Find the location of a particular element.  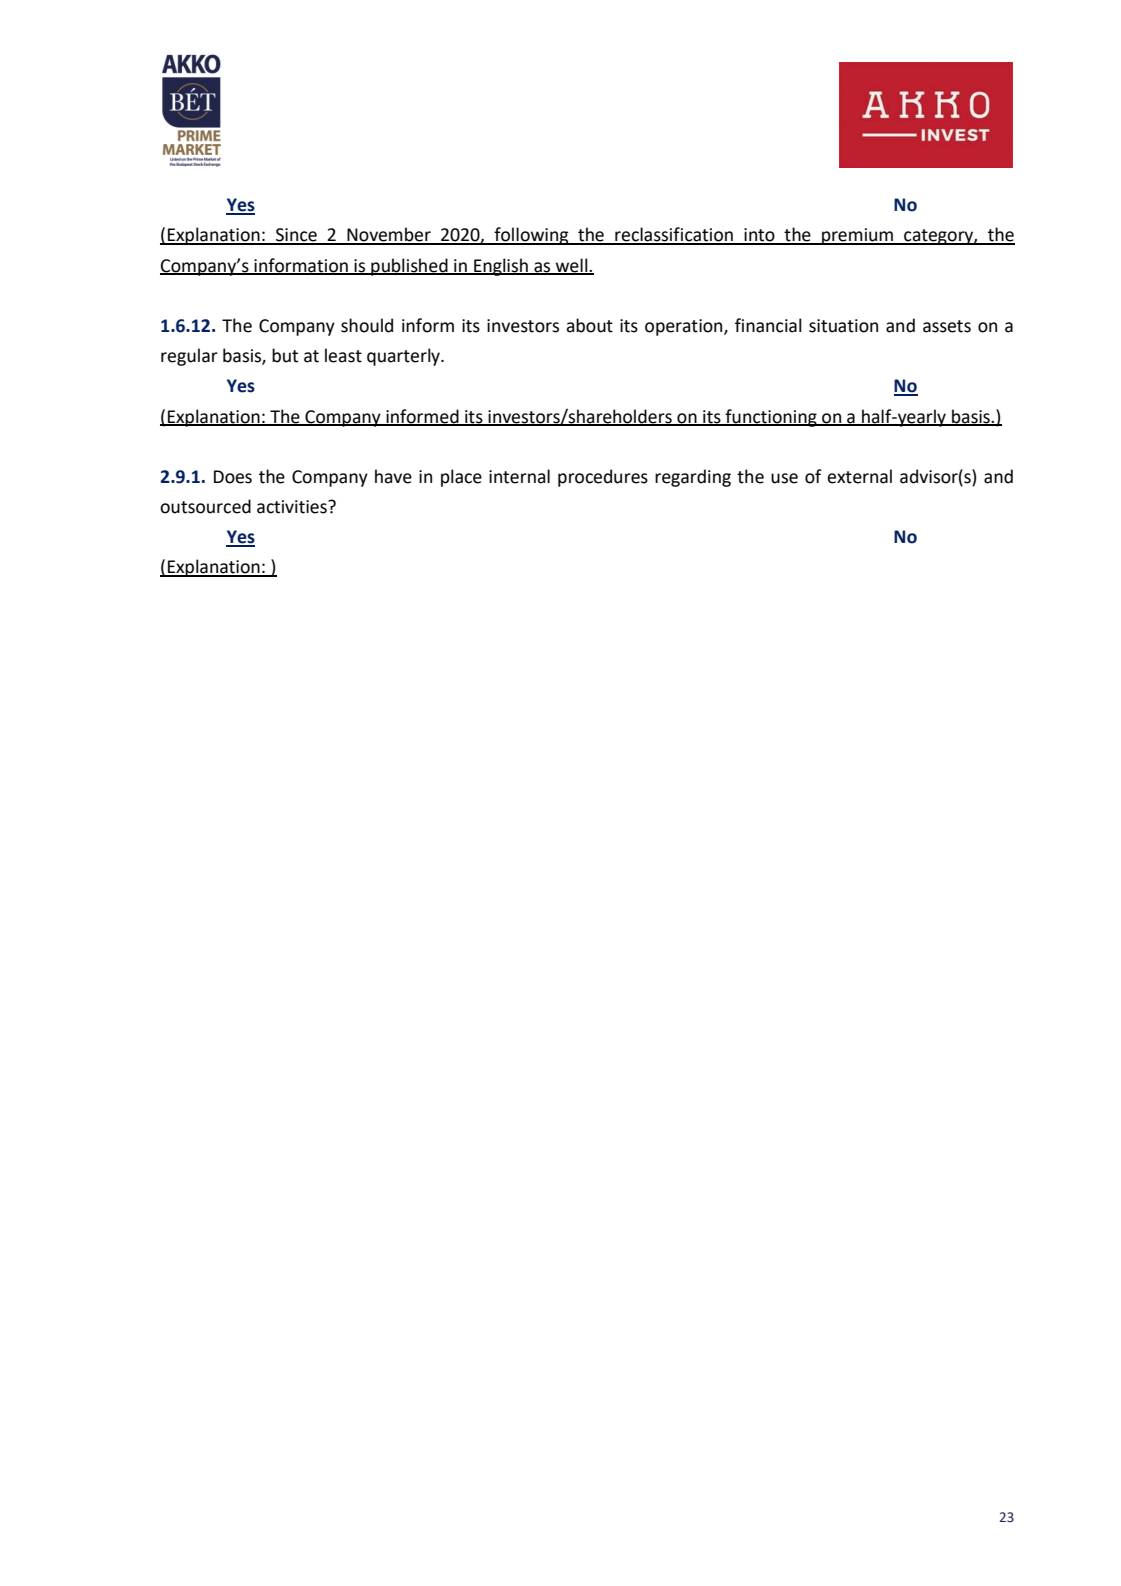

about is located at coordinates (589, 325).
